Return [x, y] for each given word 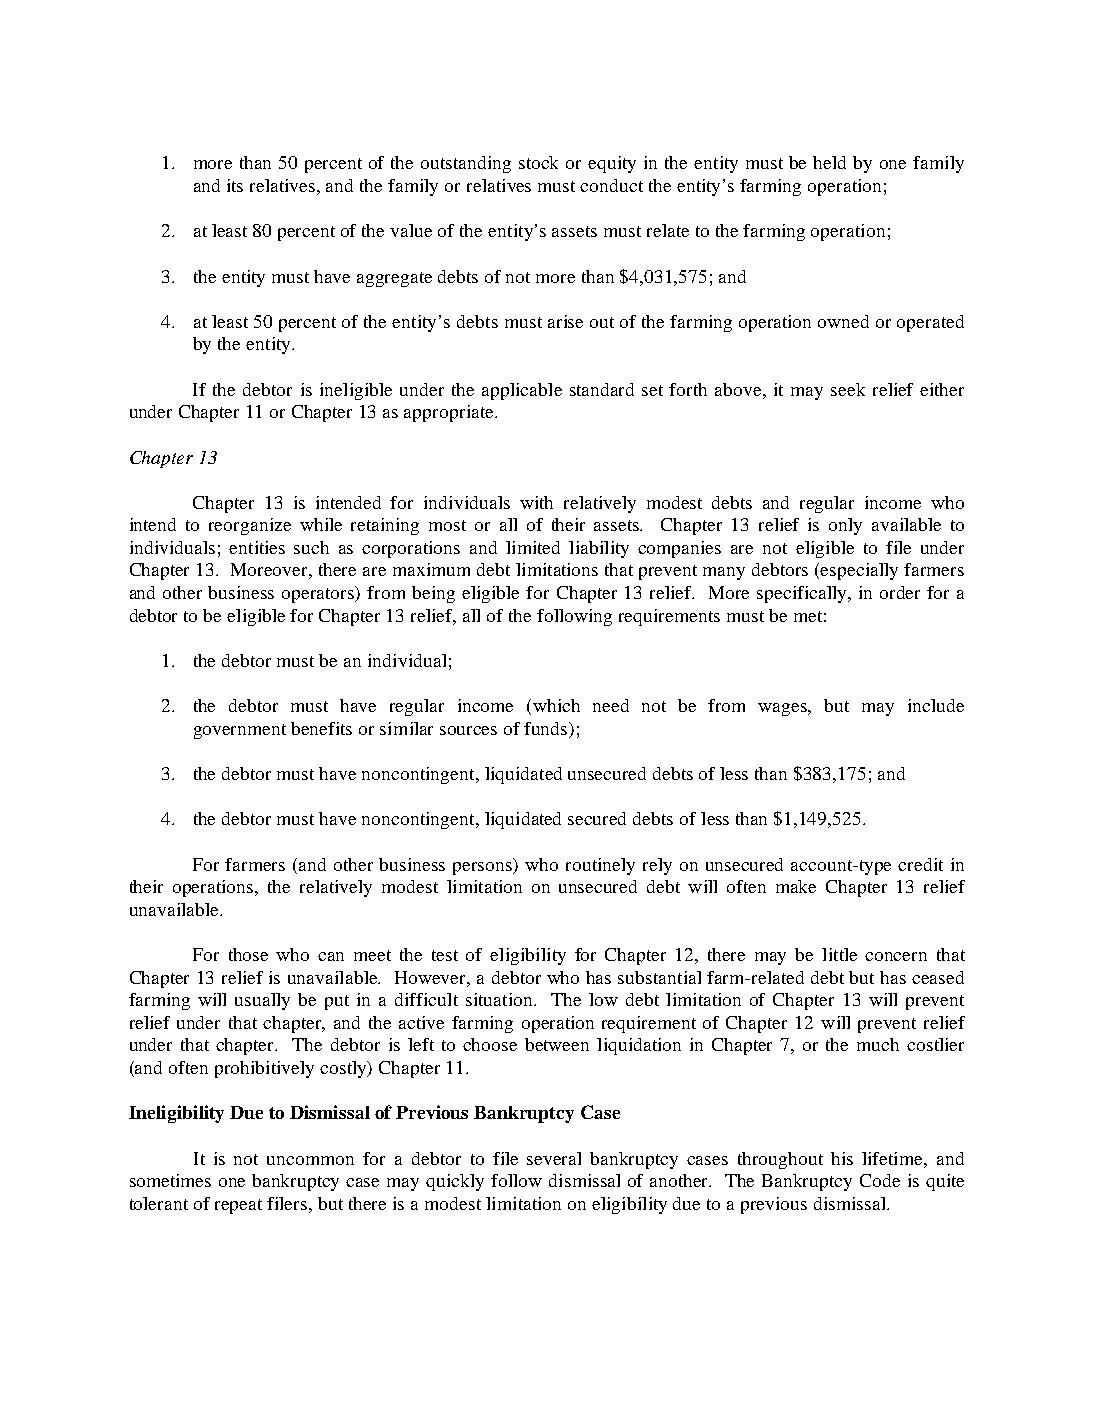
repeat [238, 1206]
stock [538, 162]
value [411, 230]
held [829, 162]
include [936, 705]
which [556, 705]
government [240, 731]
